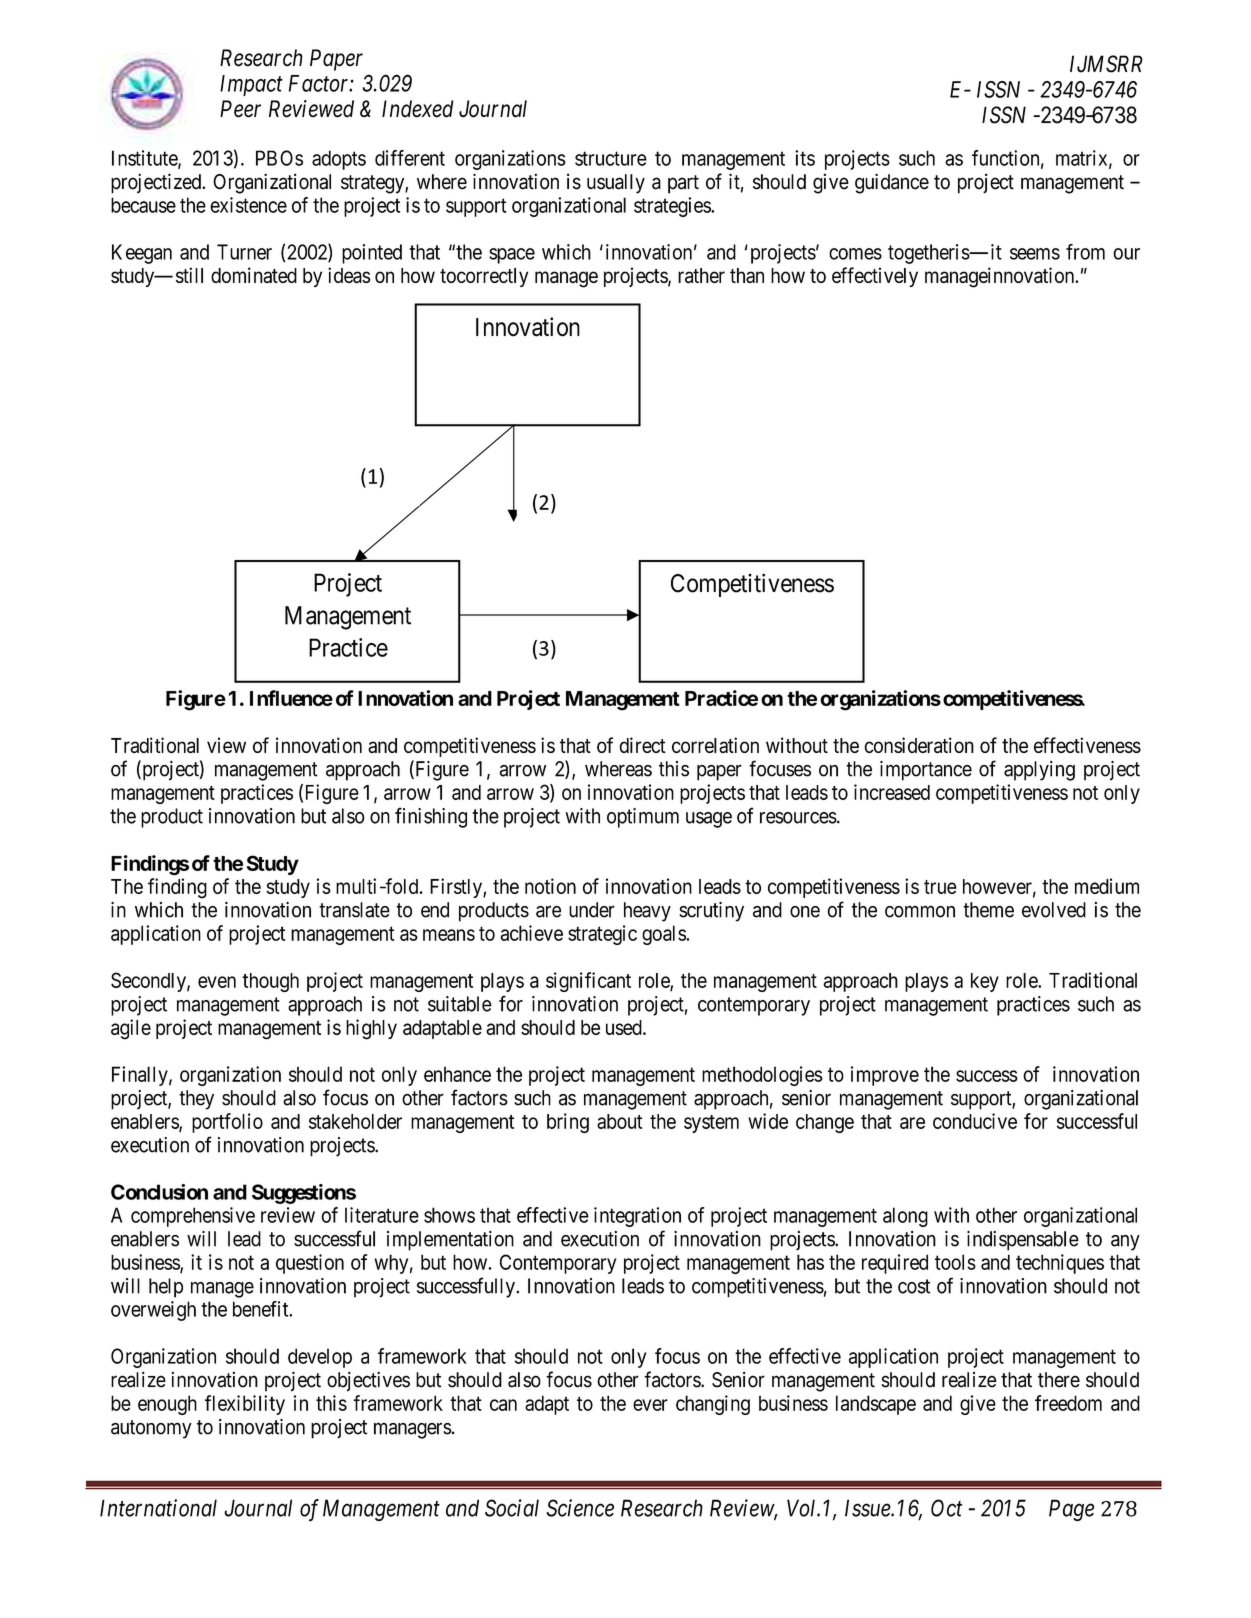 This screenshot has width=1251, height=1618. I want to click on guidance, so click(892, 183).
